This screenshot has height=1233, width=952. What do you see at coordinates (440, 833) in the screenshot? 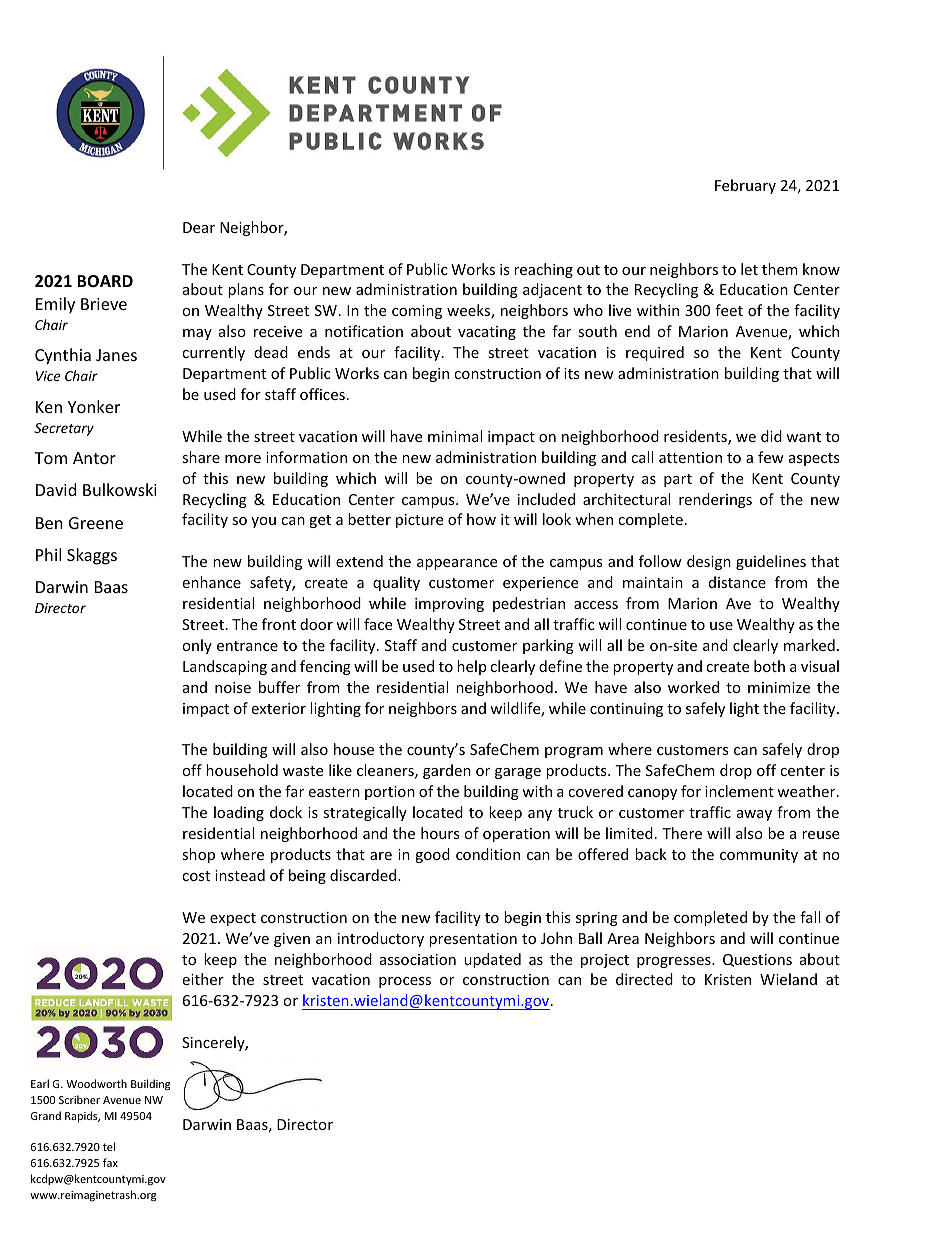
I see `hours` at bounding box center [440, 833].
